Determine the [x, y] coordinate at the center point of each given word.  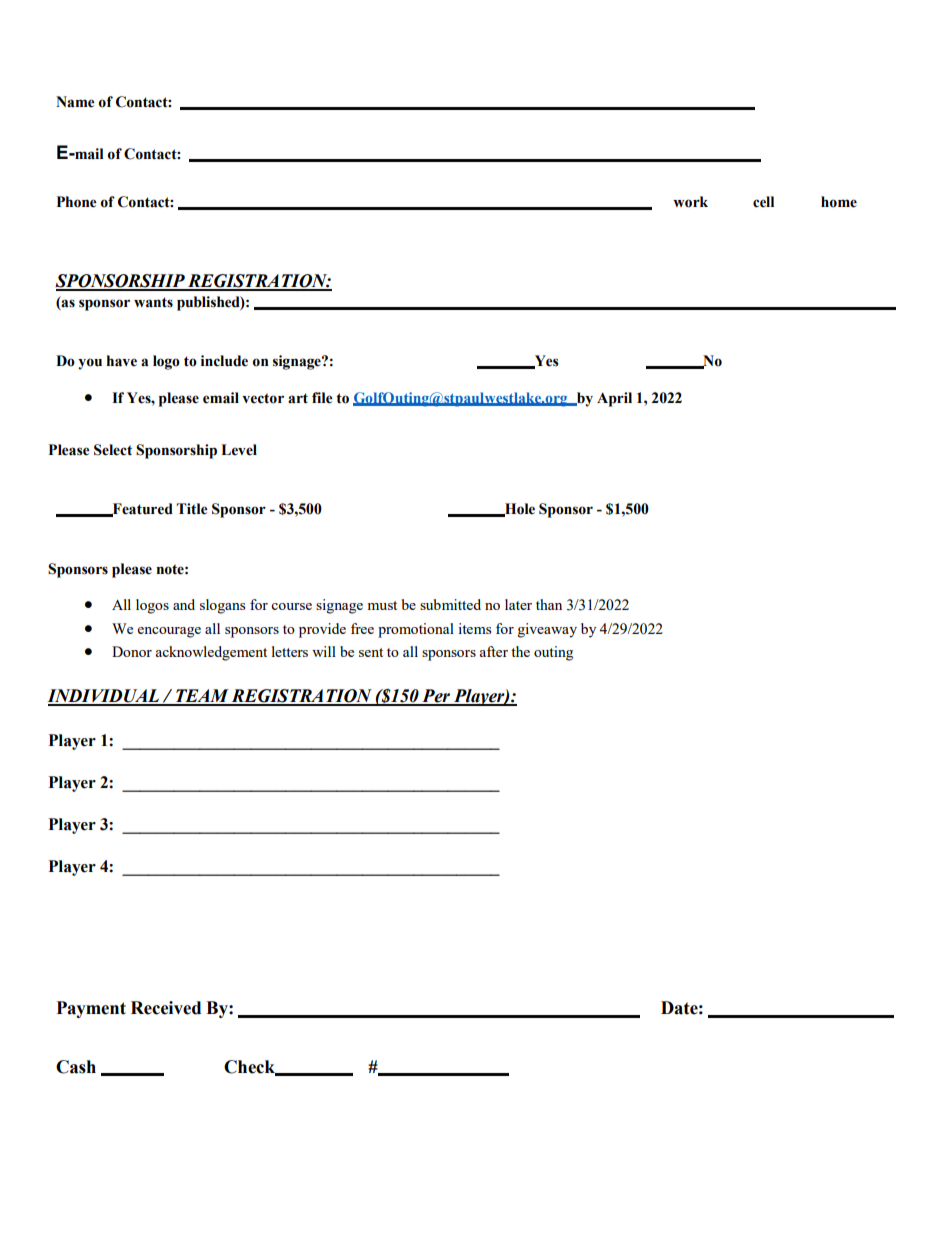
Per [436, 697]
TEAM [202, 697]
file [322, 398]
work [690, 202]
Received [166, 1008]
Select [113, 450]
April [614, 399]
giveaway [547, 630]
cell [763, 202]
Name [75, 102]
